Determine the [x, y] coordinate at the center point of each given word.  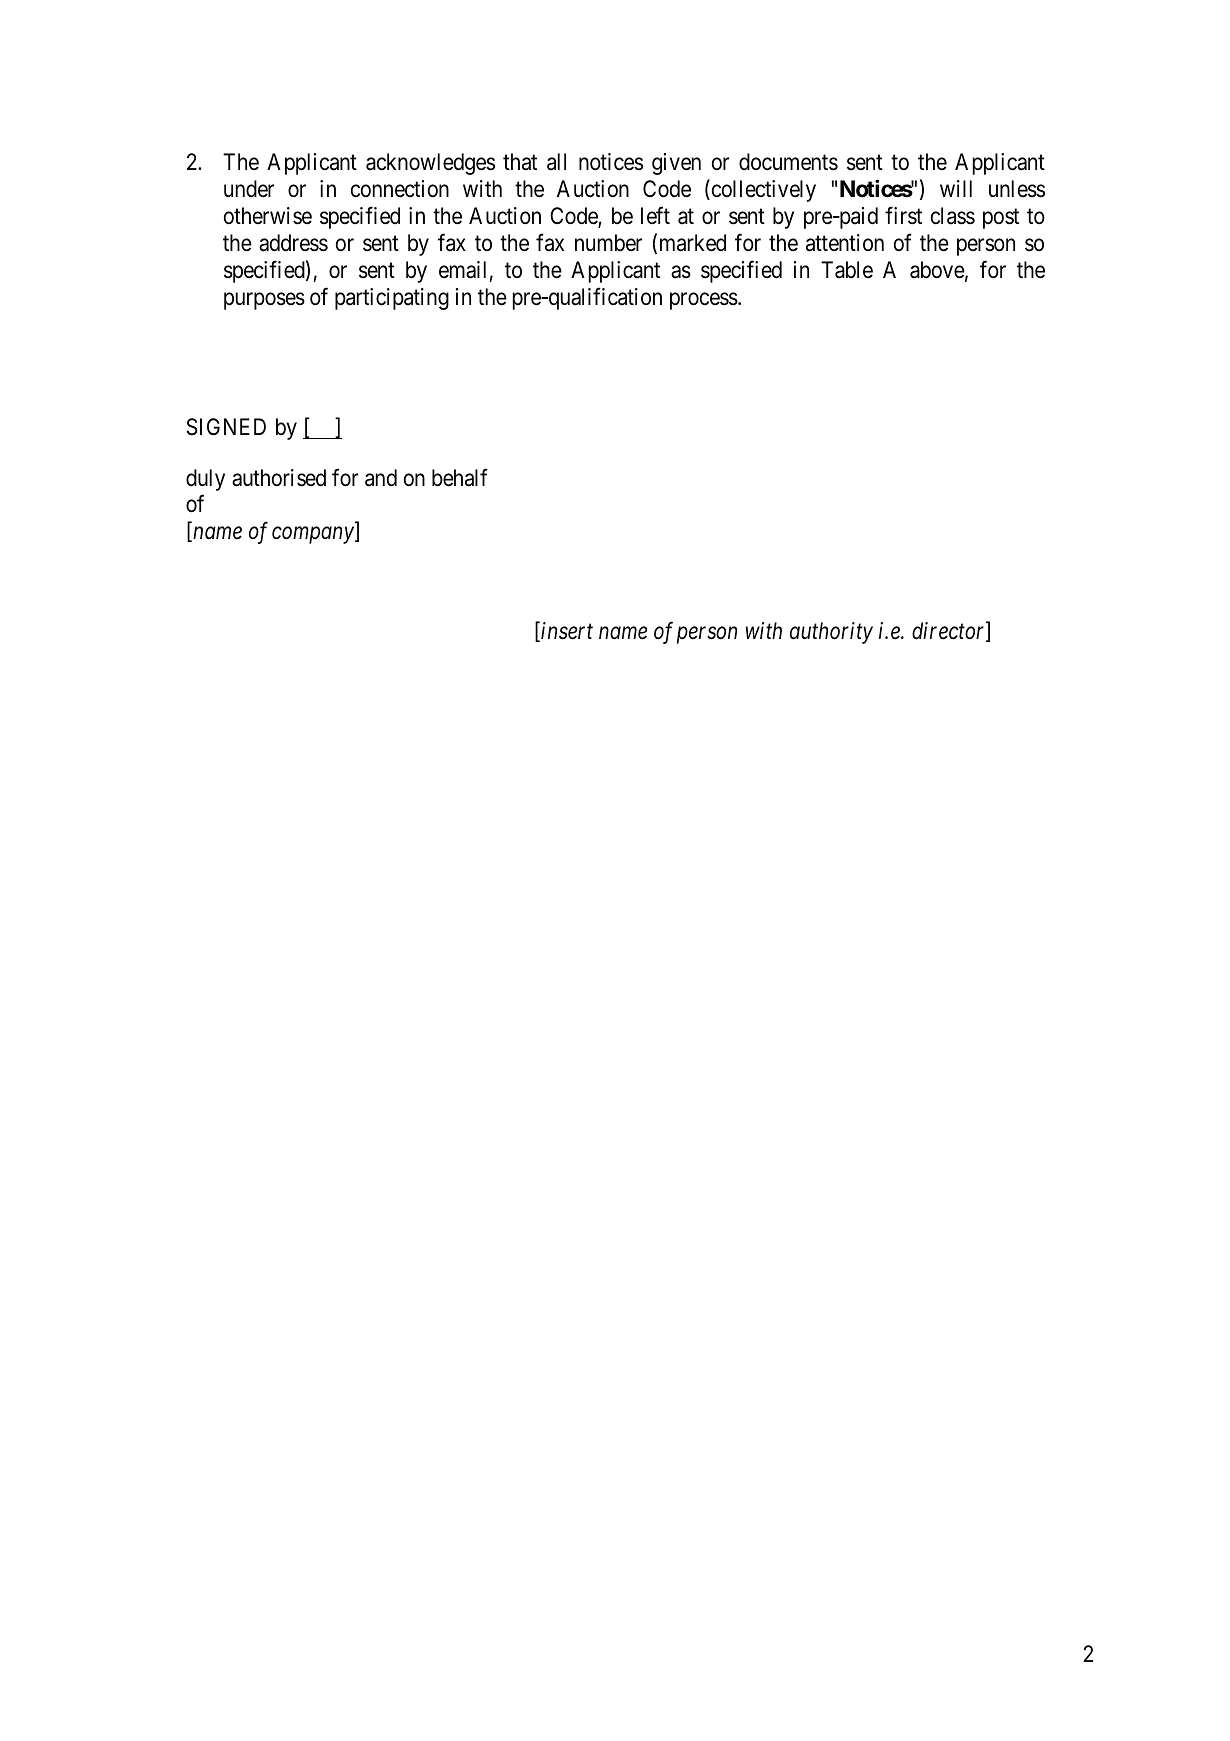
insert [567, 631]
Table [847, 270]
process [704, 301]
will [956, 188]
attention [845, 243]
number [608, 243]
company [314, 535]
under [249, 189]
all [556, 162]
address [293, 243]
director [950, 632]
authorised [279, 478]
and [381, 478]
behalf [460, 478]
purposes [264, 301]
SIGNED [226, 427]
